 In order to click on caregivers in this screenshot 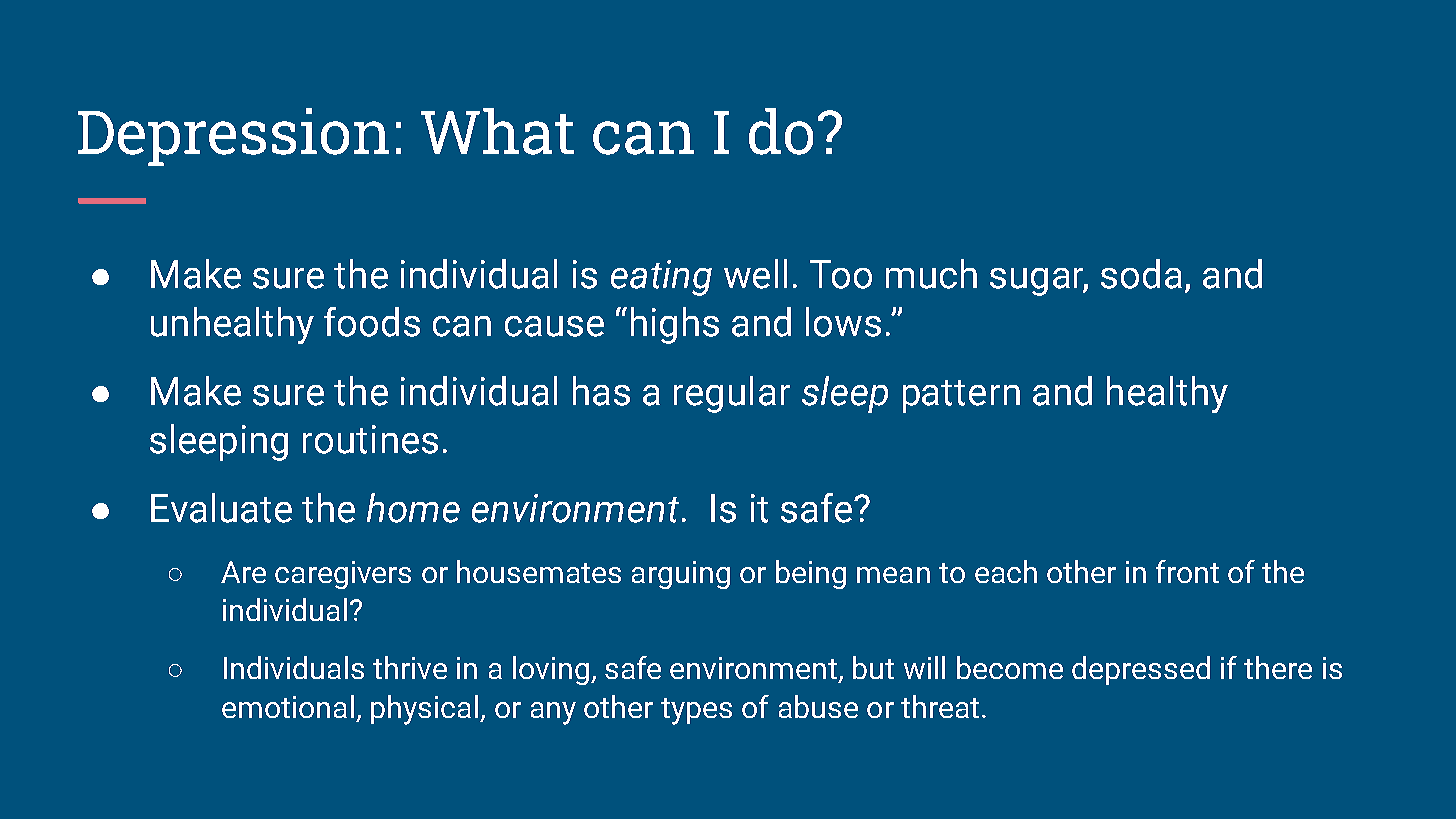, I will do `click(343, 575)`.
